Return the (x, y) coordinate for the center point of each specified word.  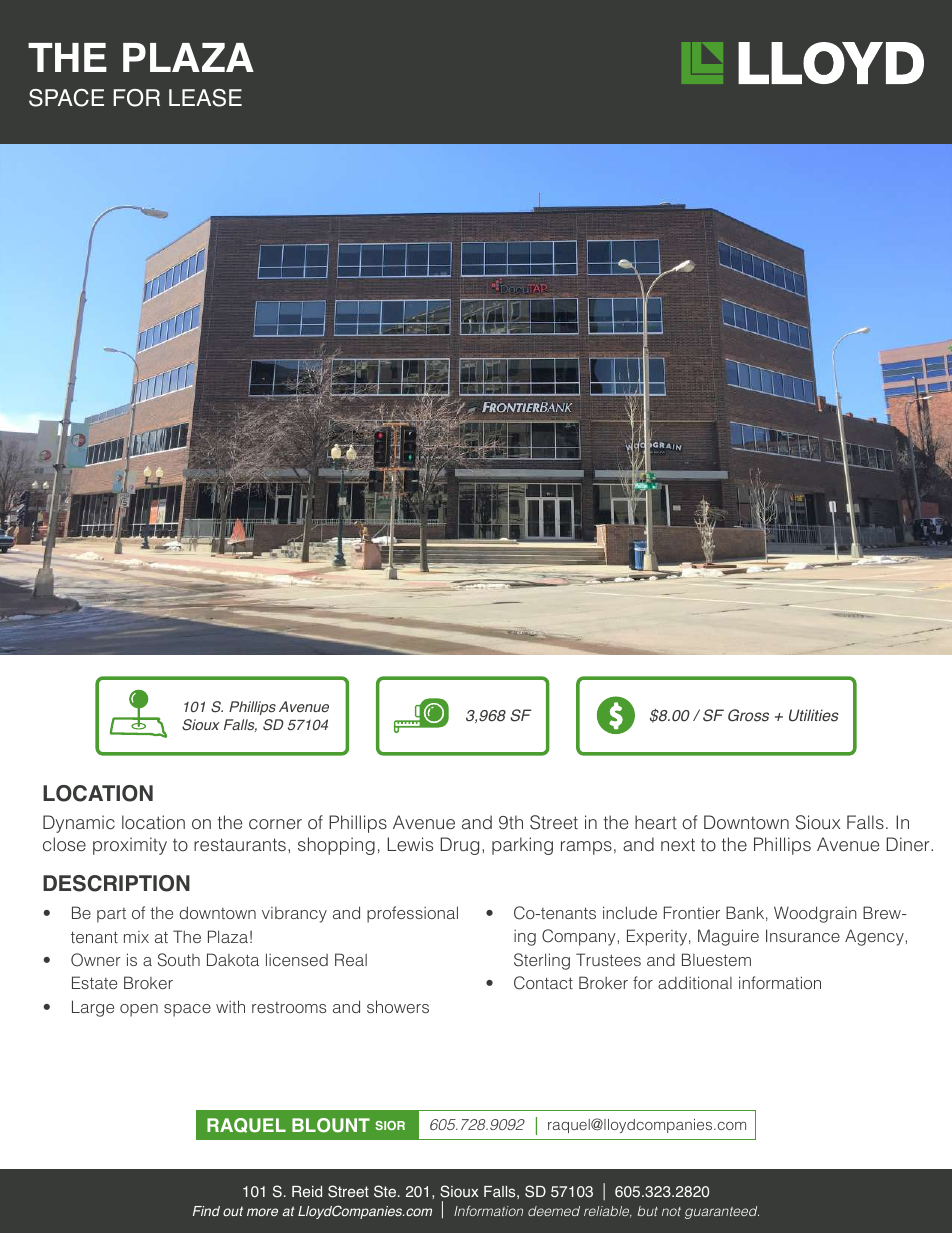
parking (522, 846)
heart (656, 822)
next (678, 844)
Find (206, 1211)
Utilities (814, 715)
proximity (130, 846)
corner (275, 824)
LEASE (205, 98)
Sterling (542, 961)
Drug (459, 846)
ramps (586, 848)
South (179, 960)
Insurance (803, 935)
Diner (909, 844)
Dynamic (79, 824)
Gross (748, 715)
